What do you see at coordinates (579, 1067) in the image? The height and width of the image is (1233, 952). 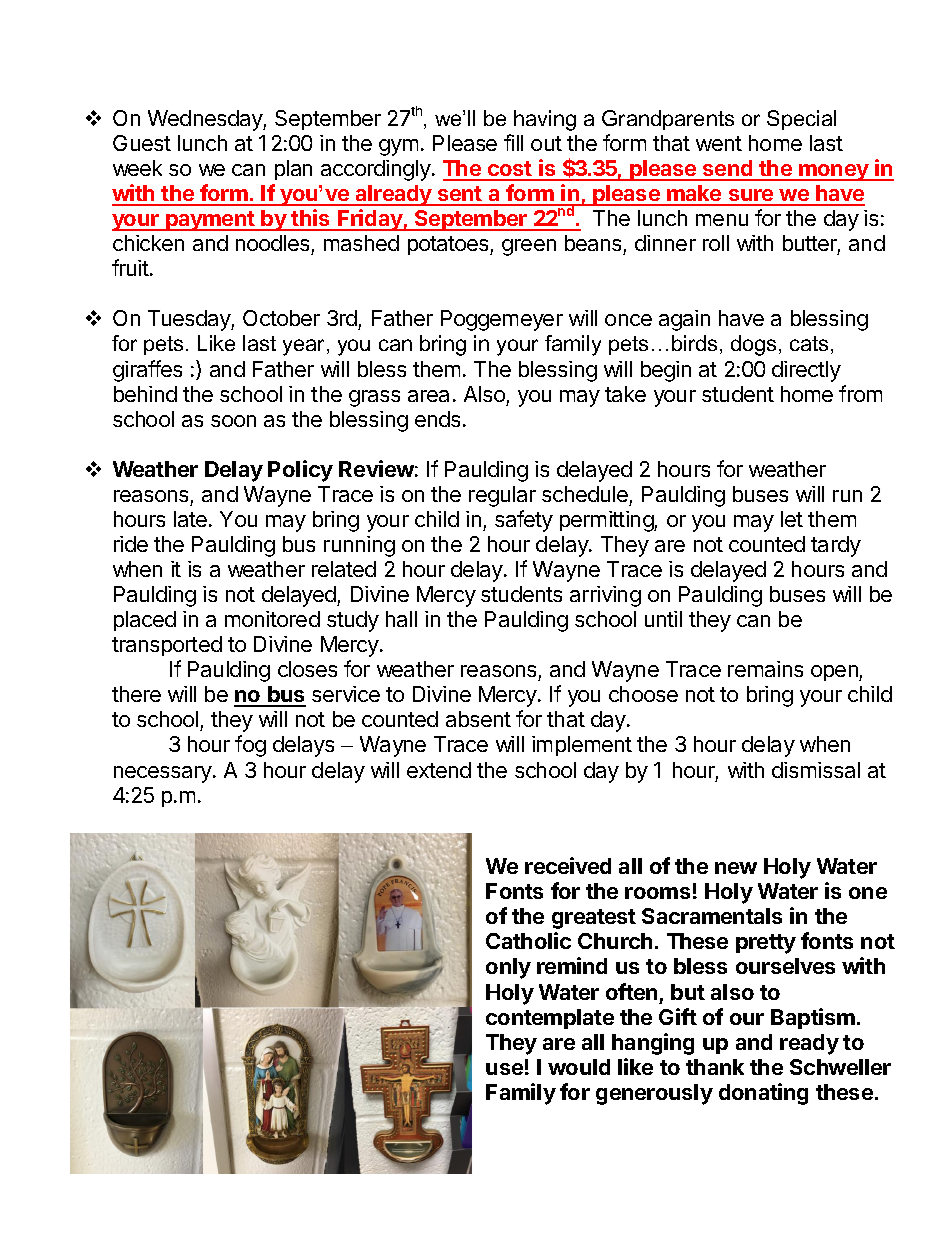 I see `would` at bounding box center [579, 1067].
